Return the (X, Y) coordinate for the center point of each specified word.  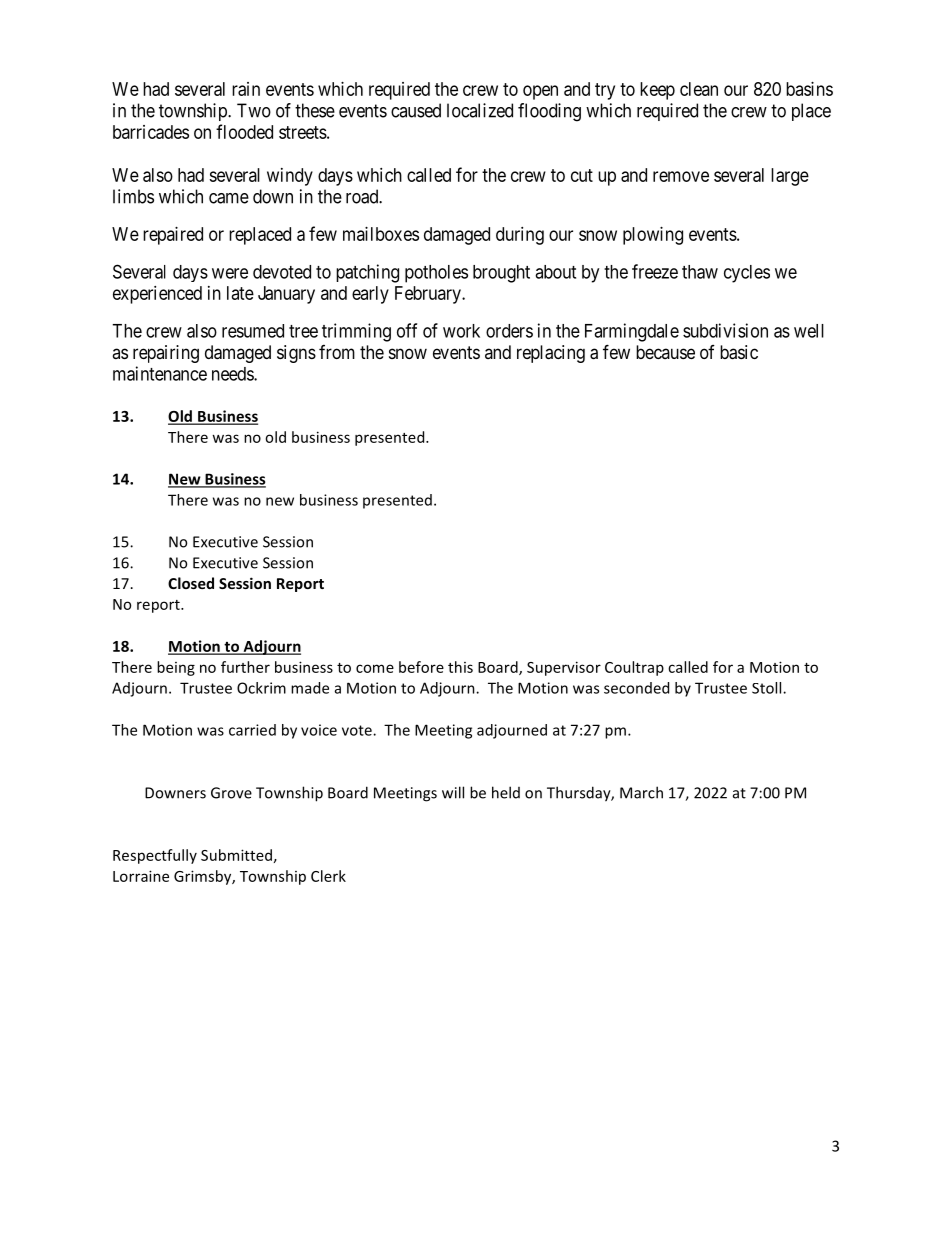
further (245, 667)
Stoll (768, 688)
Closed (191, 583)
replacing (551, 354)
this (460, 667)
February (429, 295)
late (240, 293)
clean (699, 89)
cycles (747, 274)
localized (480, 110)
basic (739, 352)
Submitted (236, 855)
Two (254, 110)
